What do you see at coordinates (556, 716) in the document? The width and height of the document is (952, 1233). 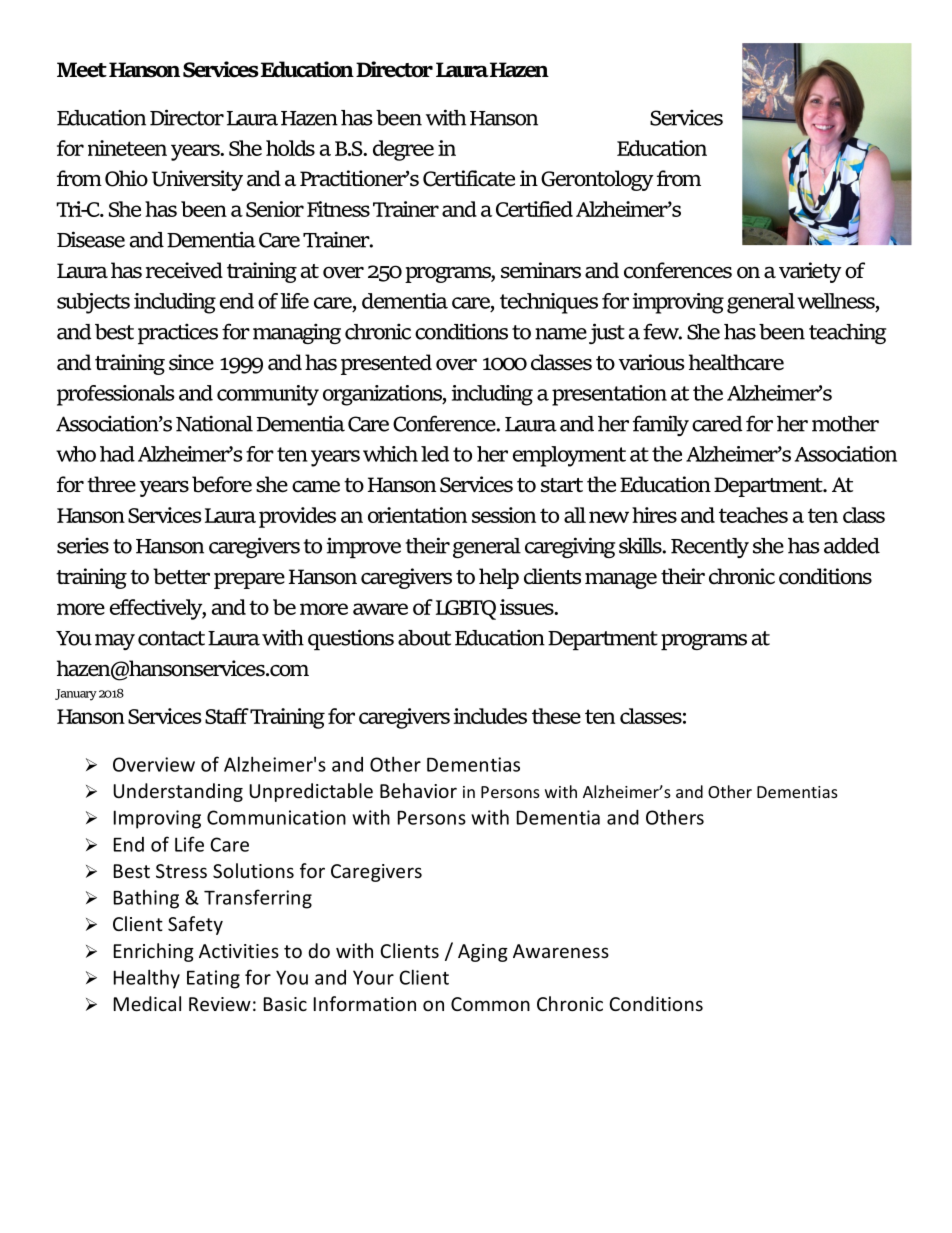 I see `these` at bounding box center [556, 716].
